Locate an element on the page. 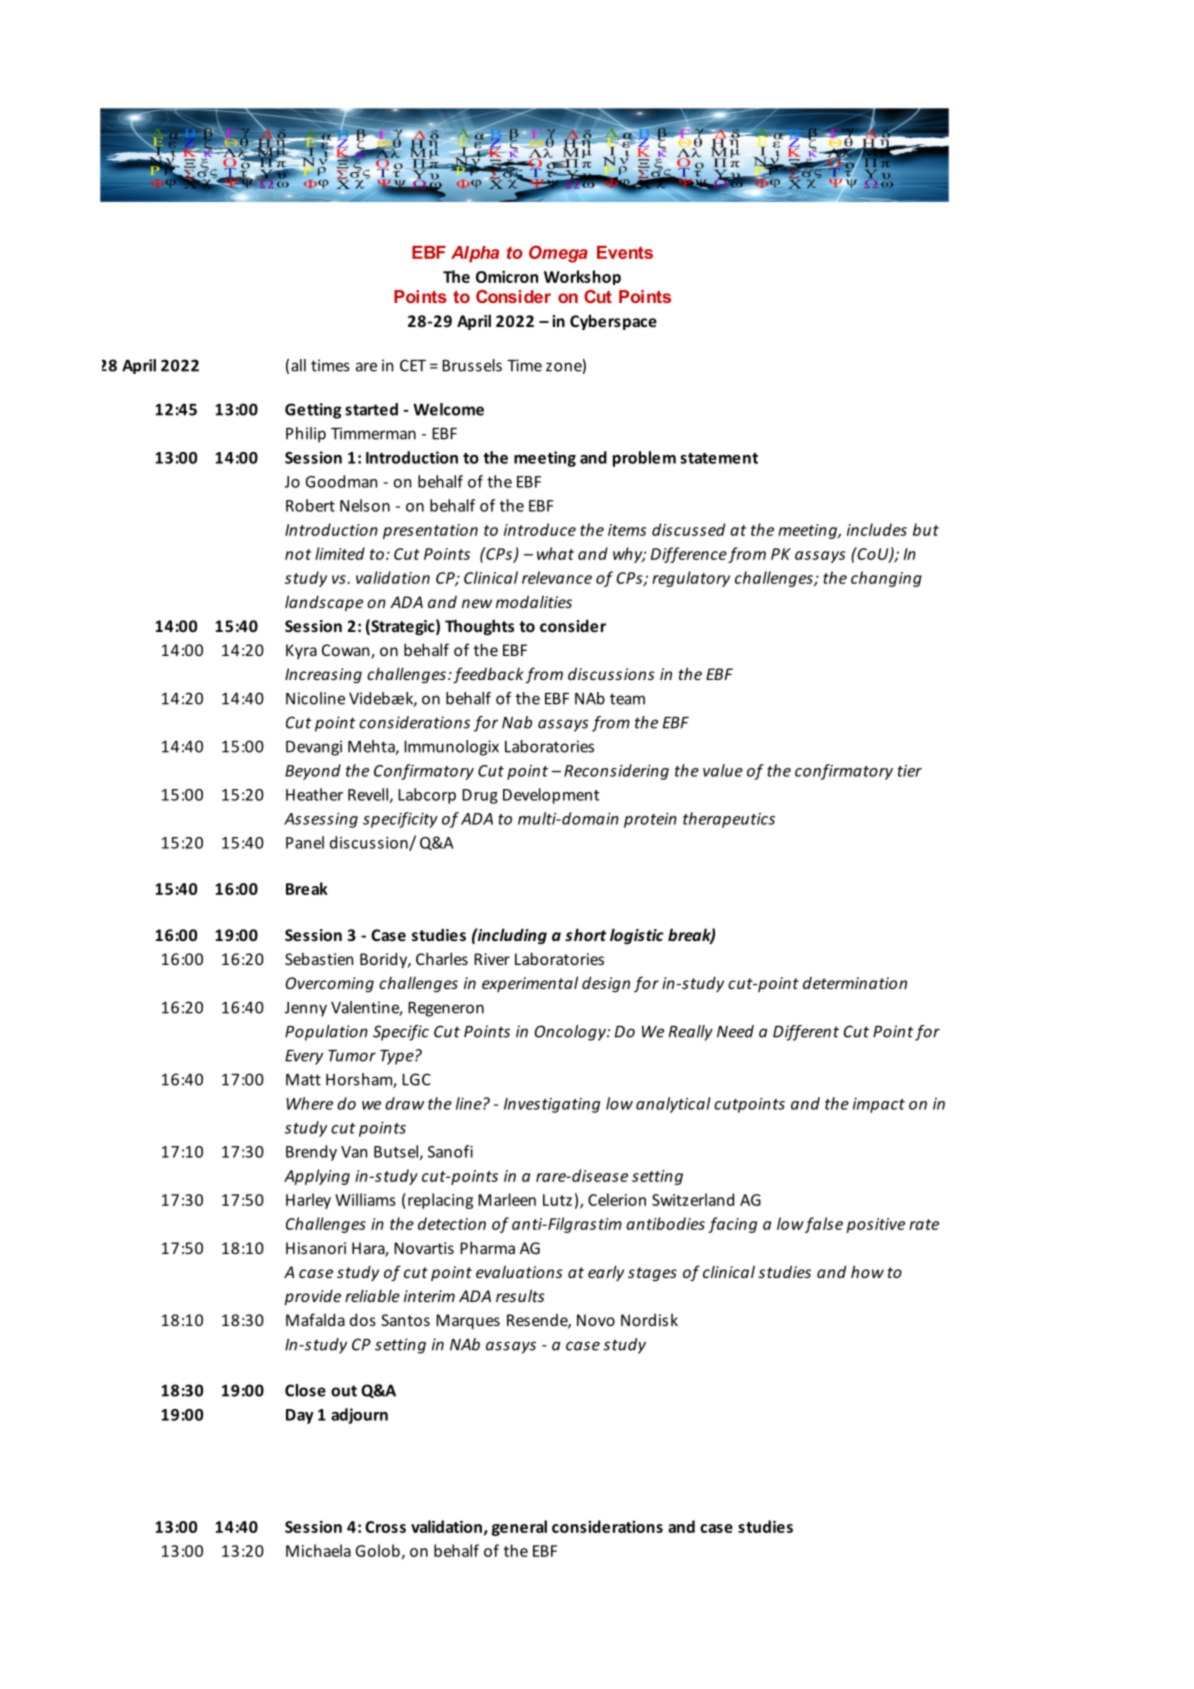  CET is located at coordinates (413, 365).
